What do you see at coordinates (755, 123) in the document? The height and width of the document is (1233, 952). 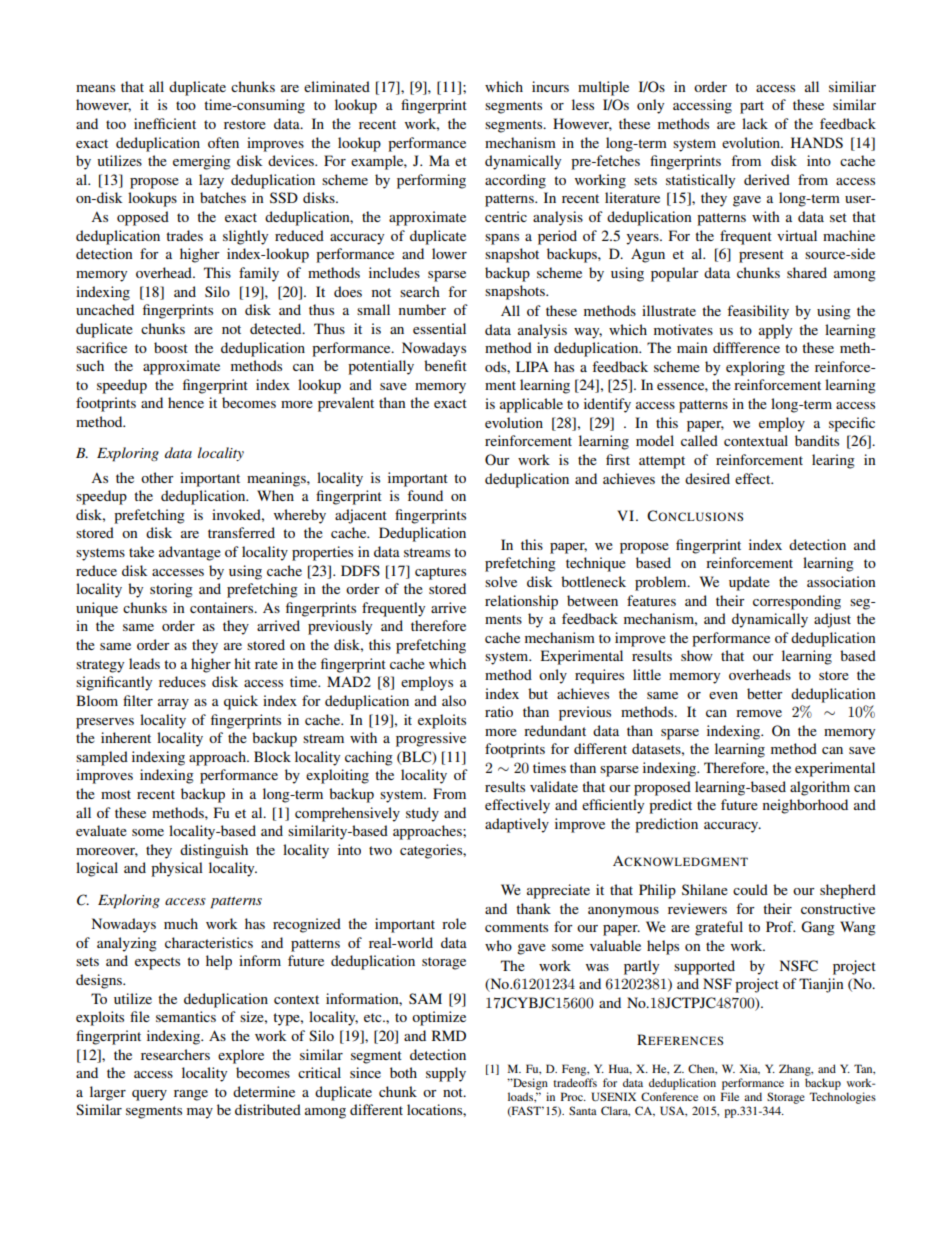 I see `lack` at bounding box center [755, 123].
